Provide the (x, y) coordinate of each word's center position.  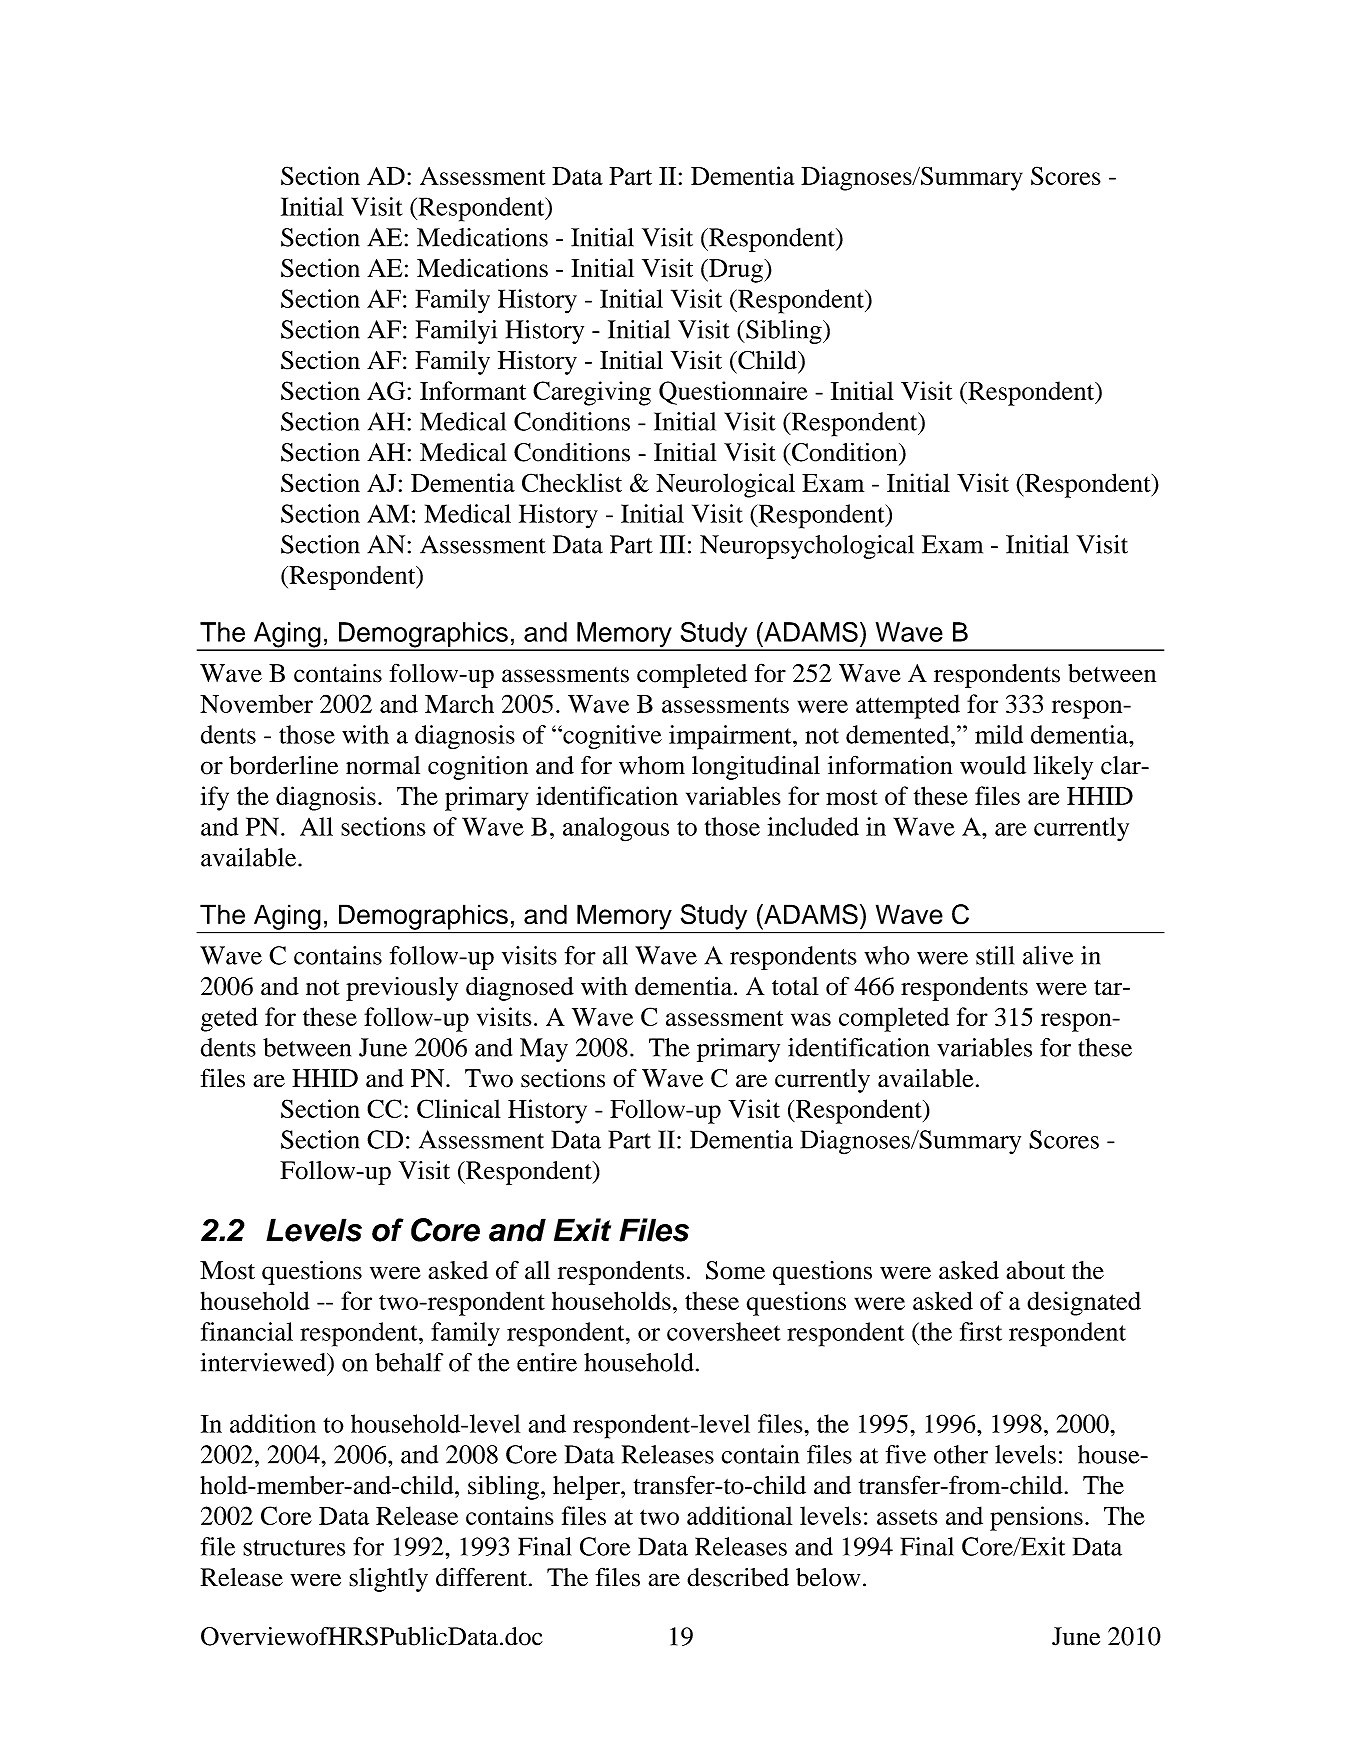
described (738, 1577)
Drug (736, 271)
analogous (616, 829)
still (995, 955)
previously (402, 989)
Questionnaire (733, 393)
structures (294, 1548)
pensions (1036, 1518)
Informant (473, 390)
